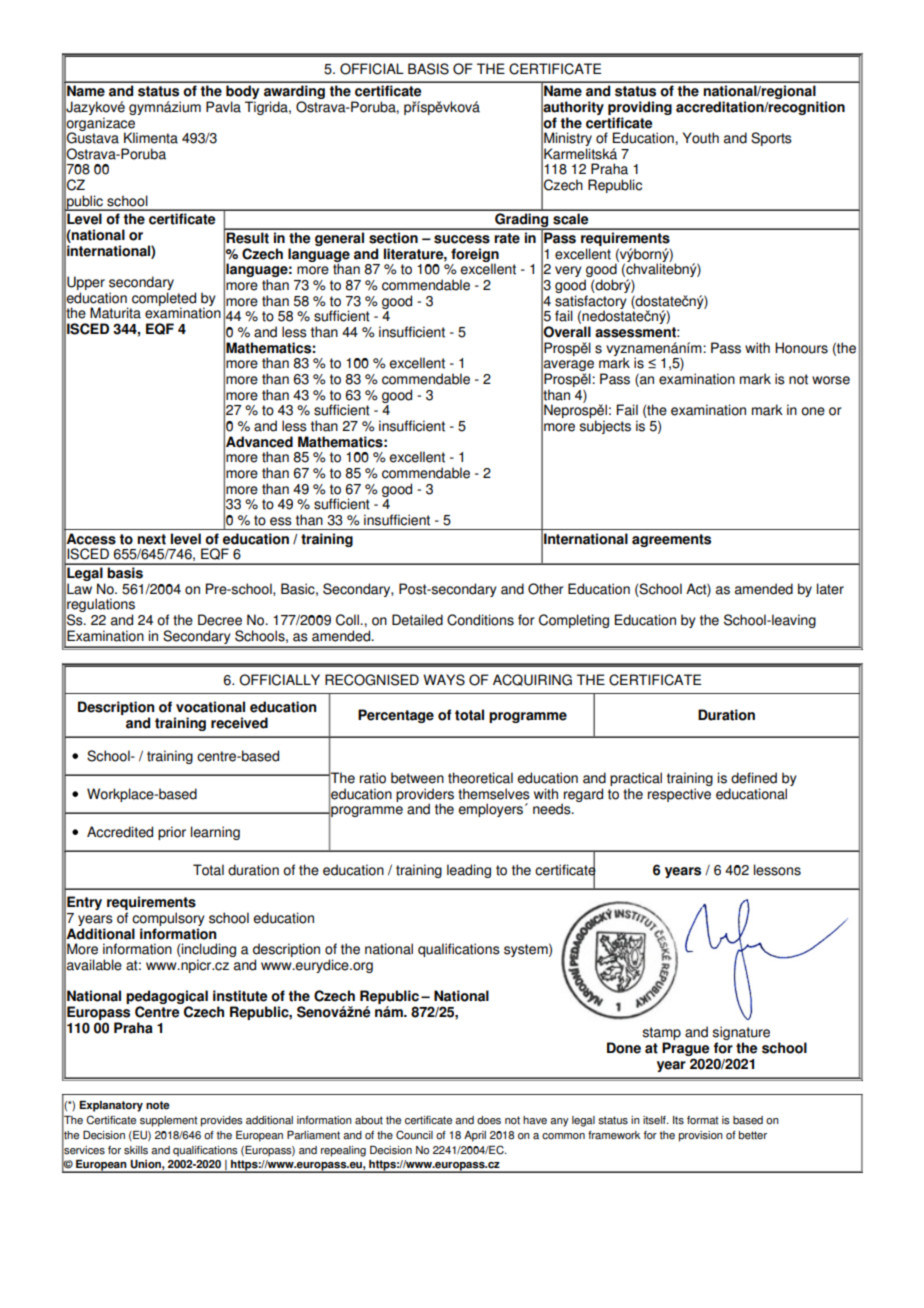 This image has width=924, height=1308. What do you see at coordinates (462, 239) in the image?
I see `success` at bounding box center [462, 239].
